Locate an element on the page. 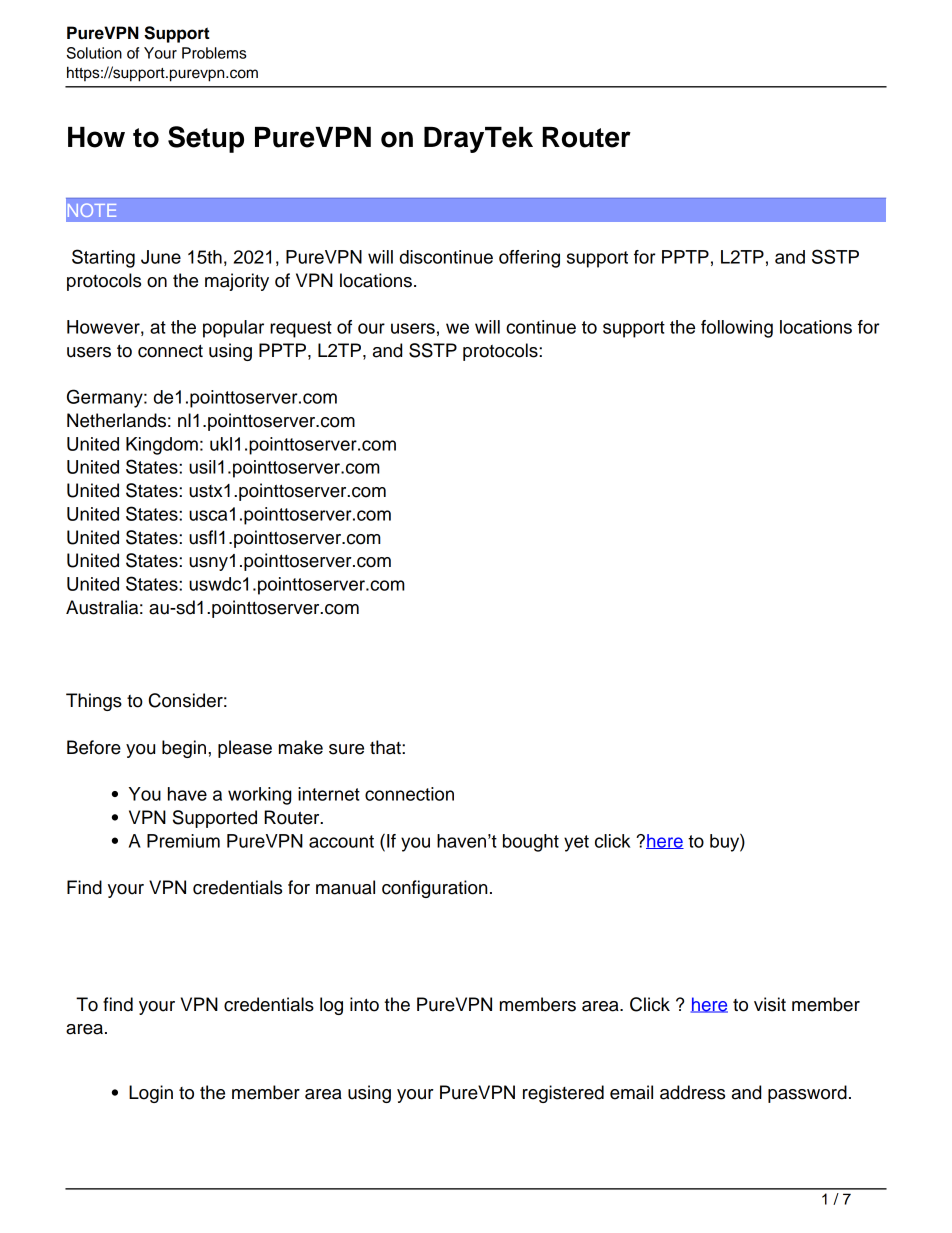 Image resolution: width=952 pixels, height=1233 pixels. yet is located at coordinates (576, 843).
